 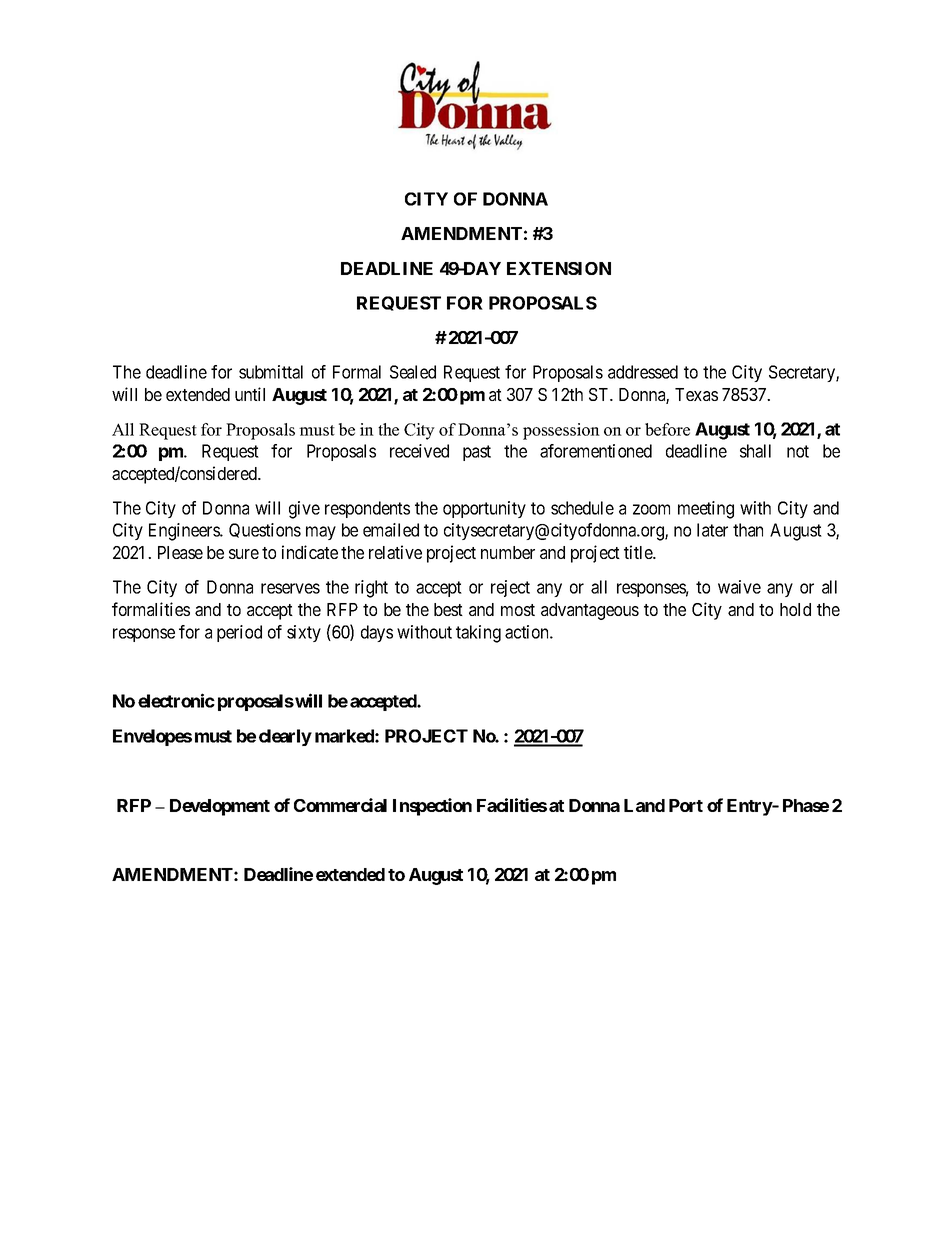 What do you see at coordinates (712, 530) in the document?
I see `later` at bounding box center [712, 530].
